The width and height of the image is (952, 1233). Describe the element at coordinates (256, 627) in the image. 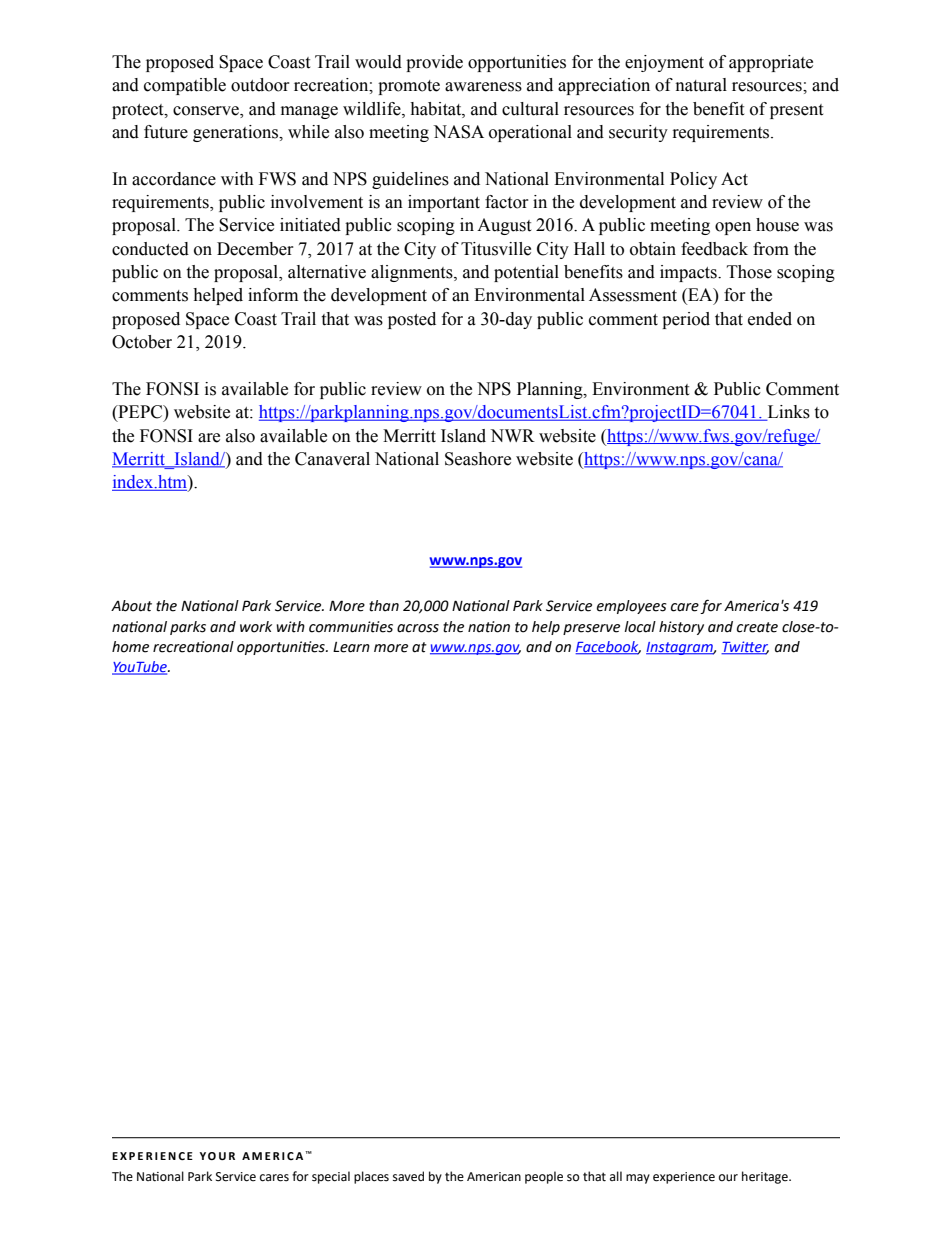

I see `work` at that location.
